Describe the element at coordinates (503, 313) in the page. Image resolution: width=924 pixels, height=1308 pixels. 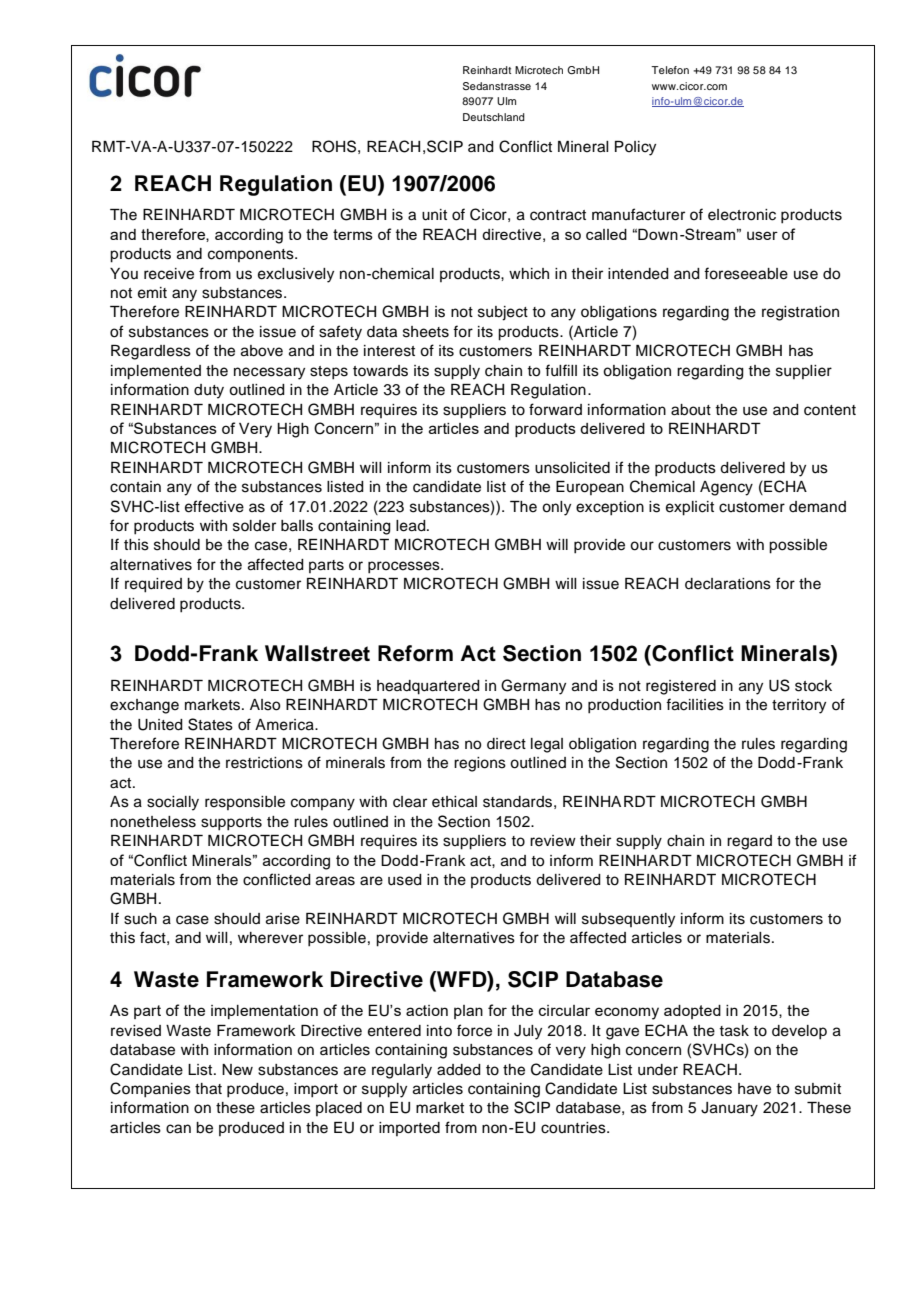
I see `subject` at that location.
